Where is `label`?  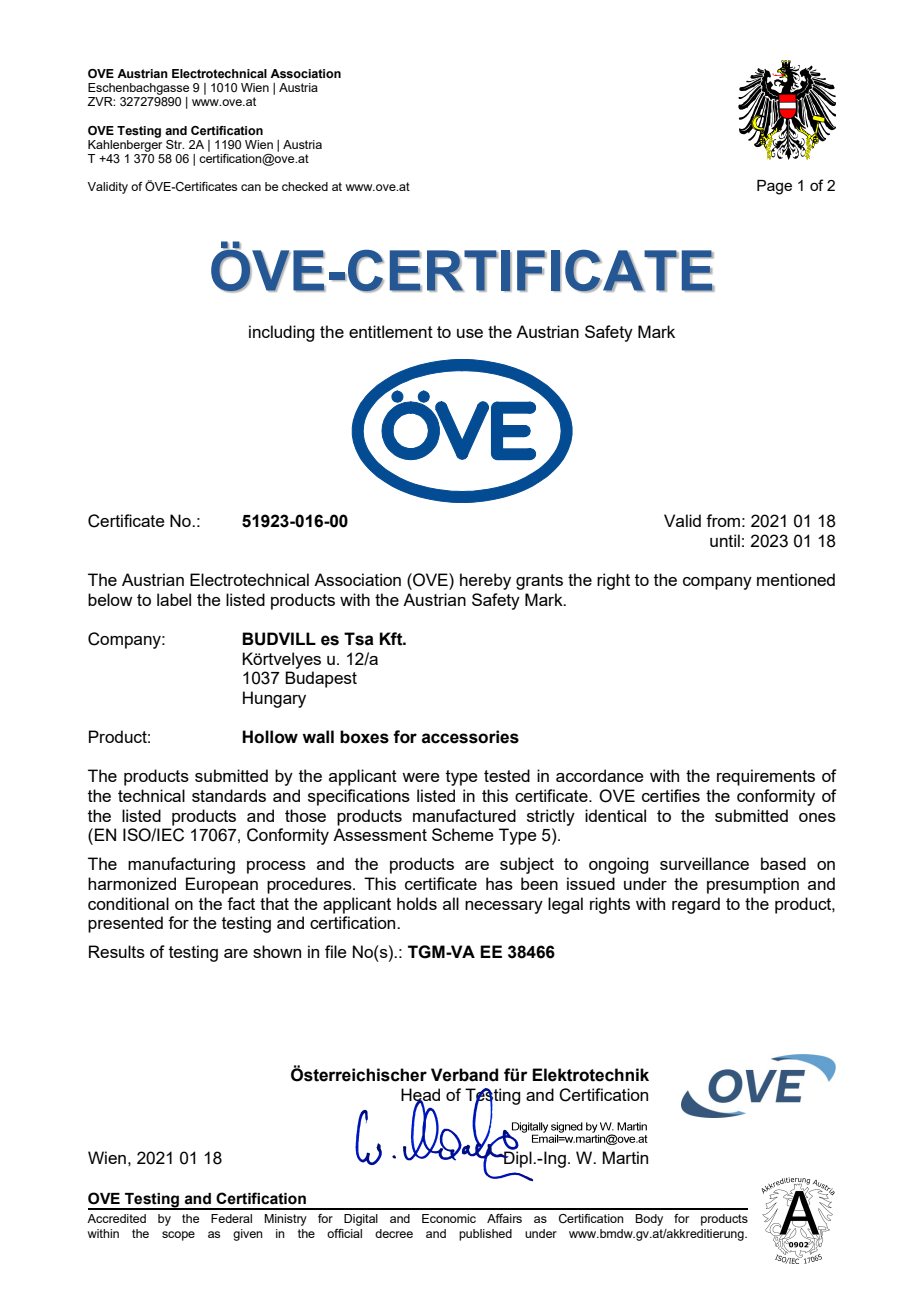
label is located at coordinates (174, 599).
